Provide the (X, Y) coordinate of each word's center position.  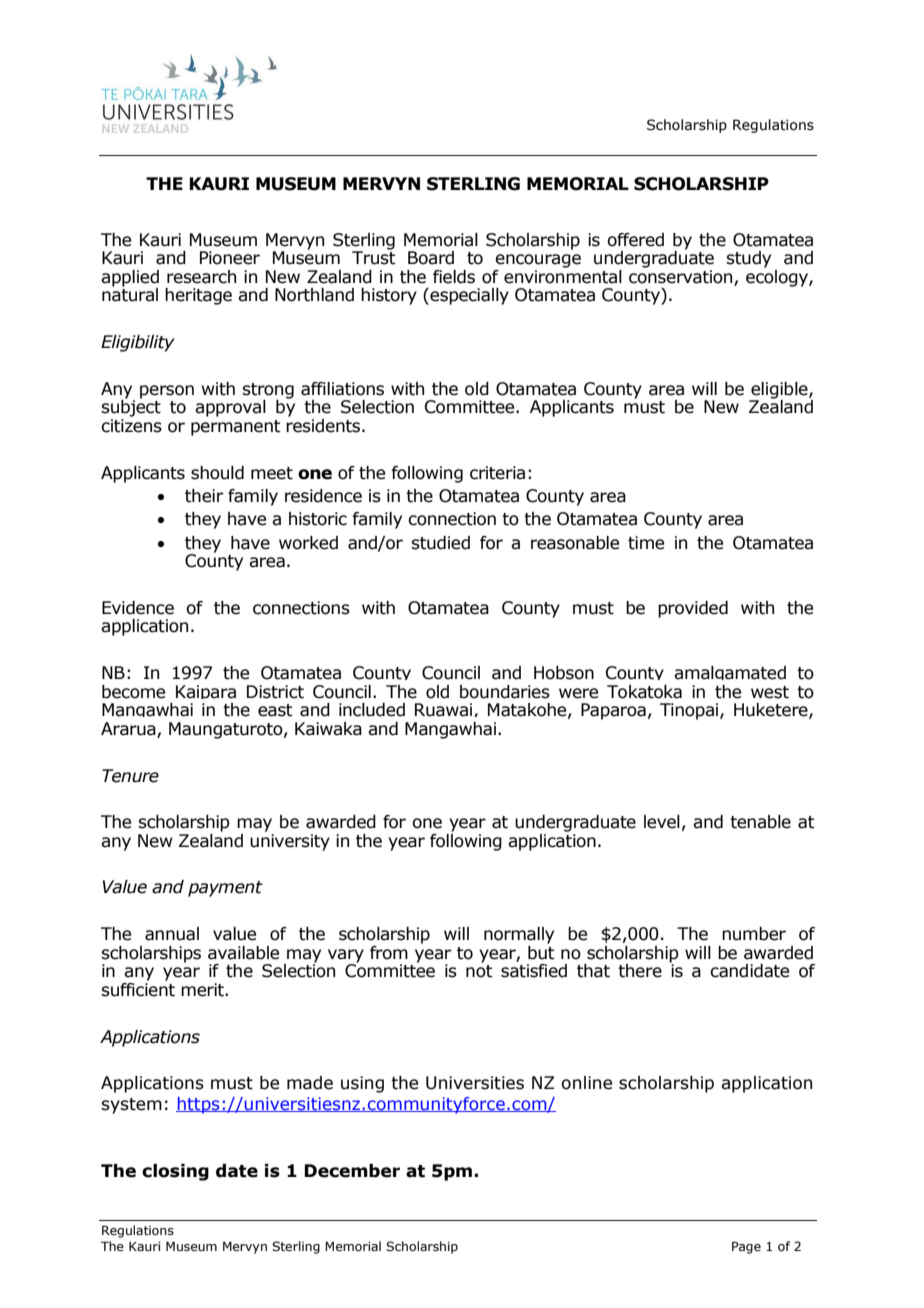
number (754, 934)
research (201, 277)
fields (454, 277)
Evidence (138, 608)
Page (746, 1247)
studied (440, 543)
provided (693, 609)
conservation (682, 278)
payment (225, 889)
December (352, 1171)
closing (175, 1172)
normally (519, 935)
